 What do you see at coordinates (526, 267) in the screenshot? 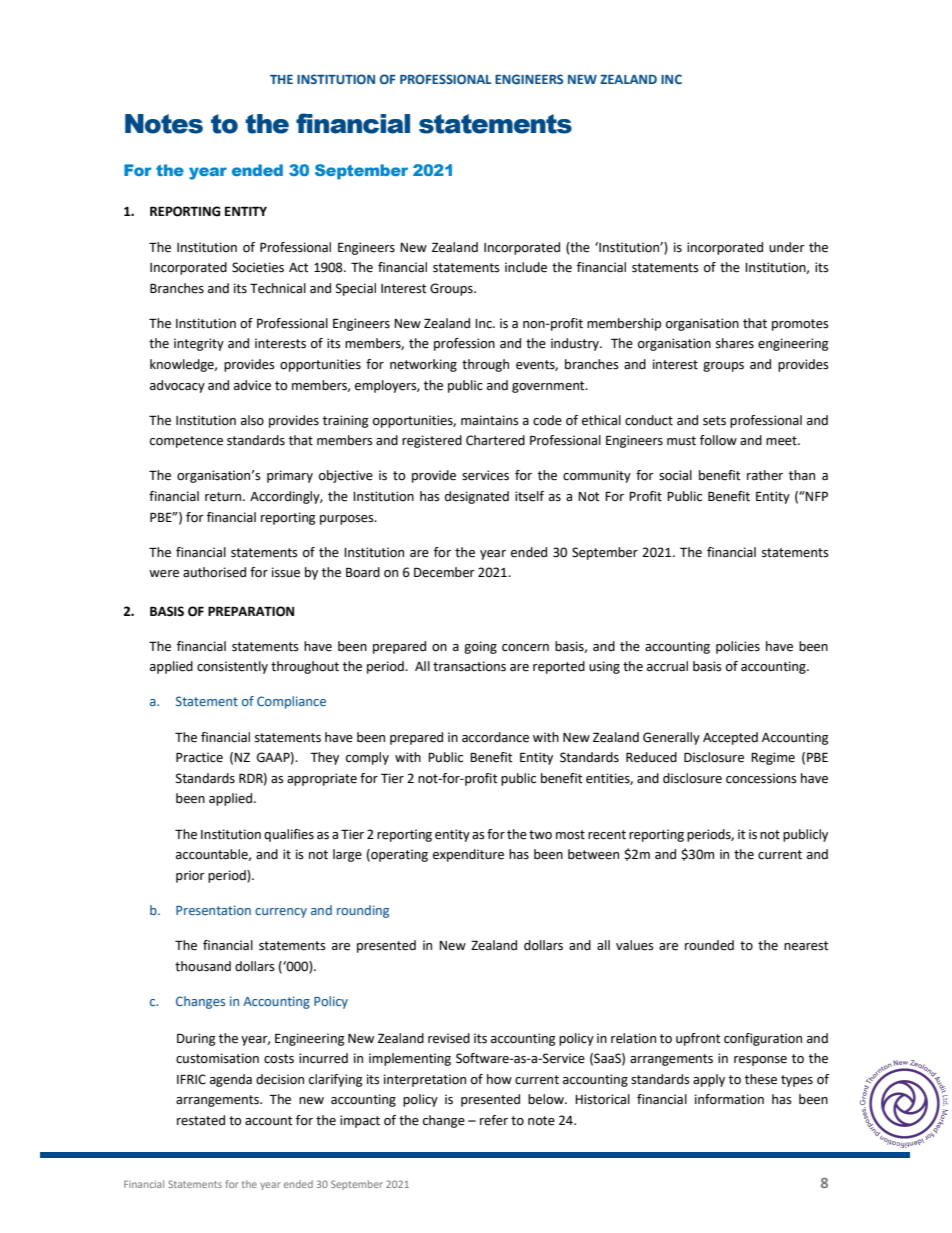
I see `include` at bounding box center [526, 267].
